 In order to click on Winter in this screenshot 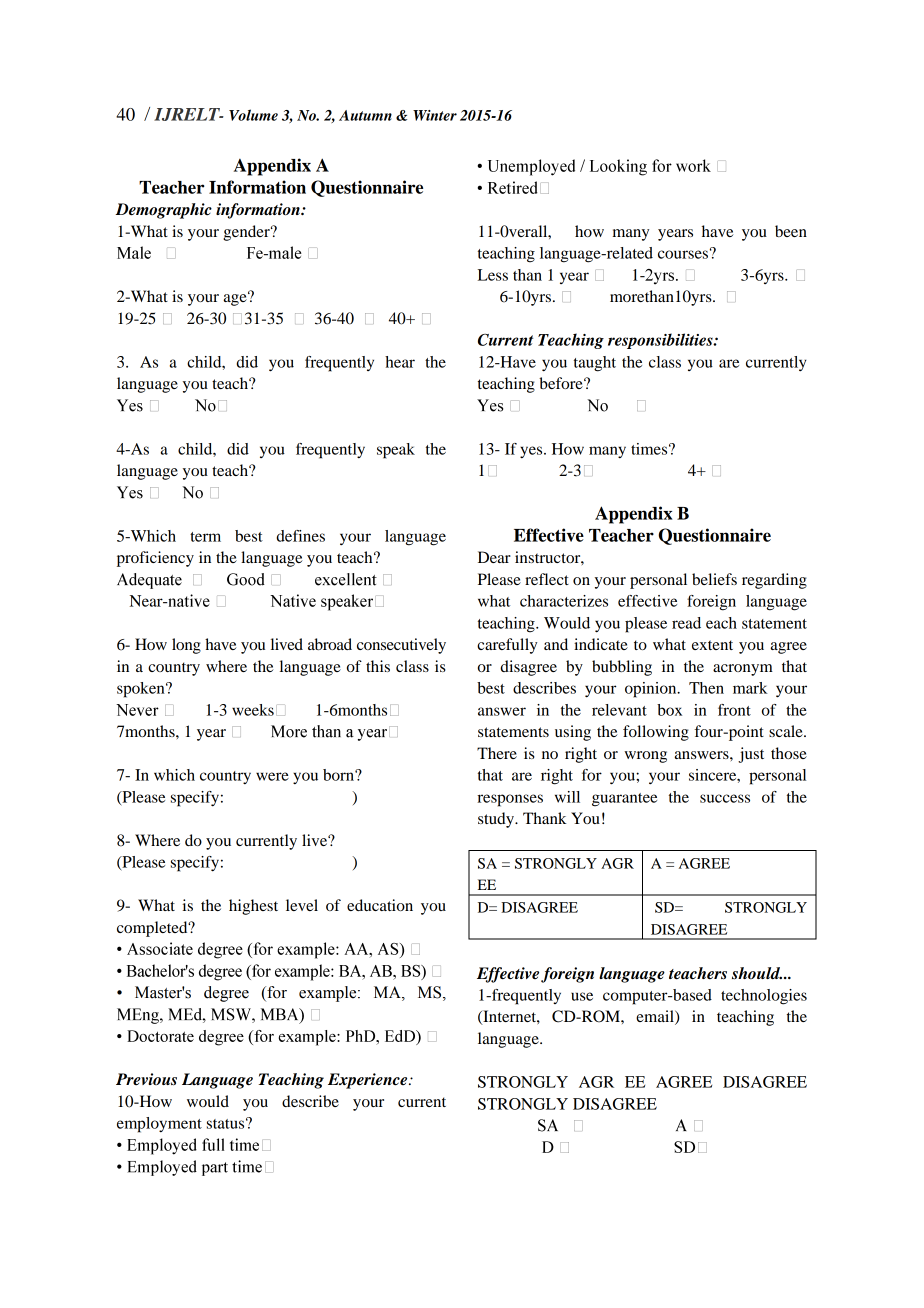, I will do `click(435, 115)`.
